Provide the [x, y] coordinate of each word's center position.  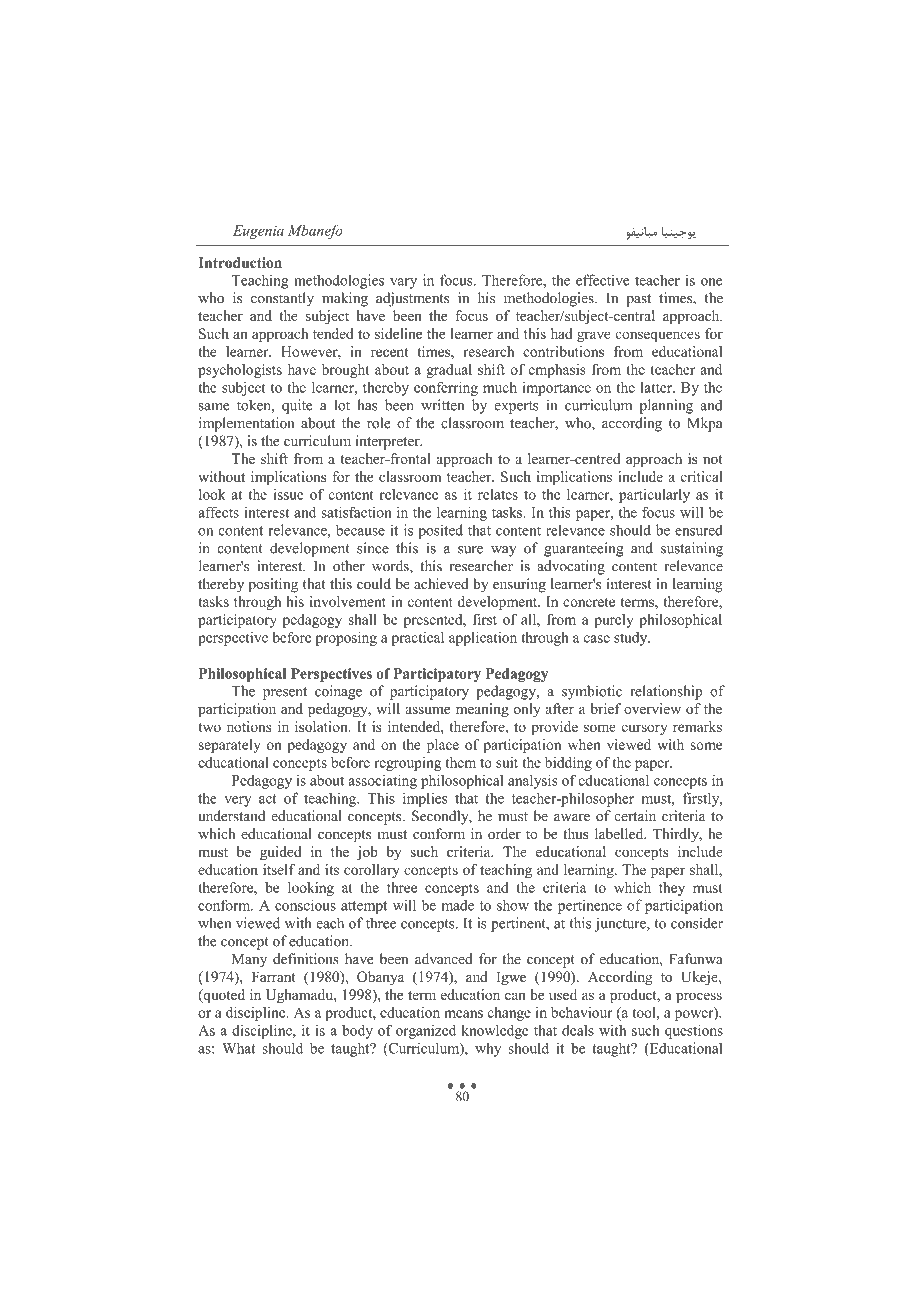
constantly [282, 299]
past [638, 300]
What [238, 1048]
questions [694, 1031]
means [463, 1014]
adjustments [412, 299]
